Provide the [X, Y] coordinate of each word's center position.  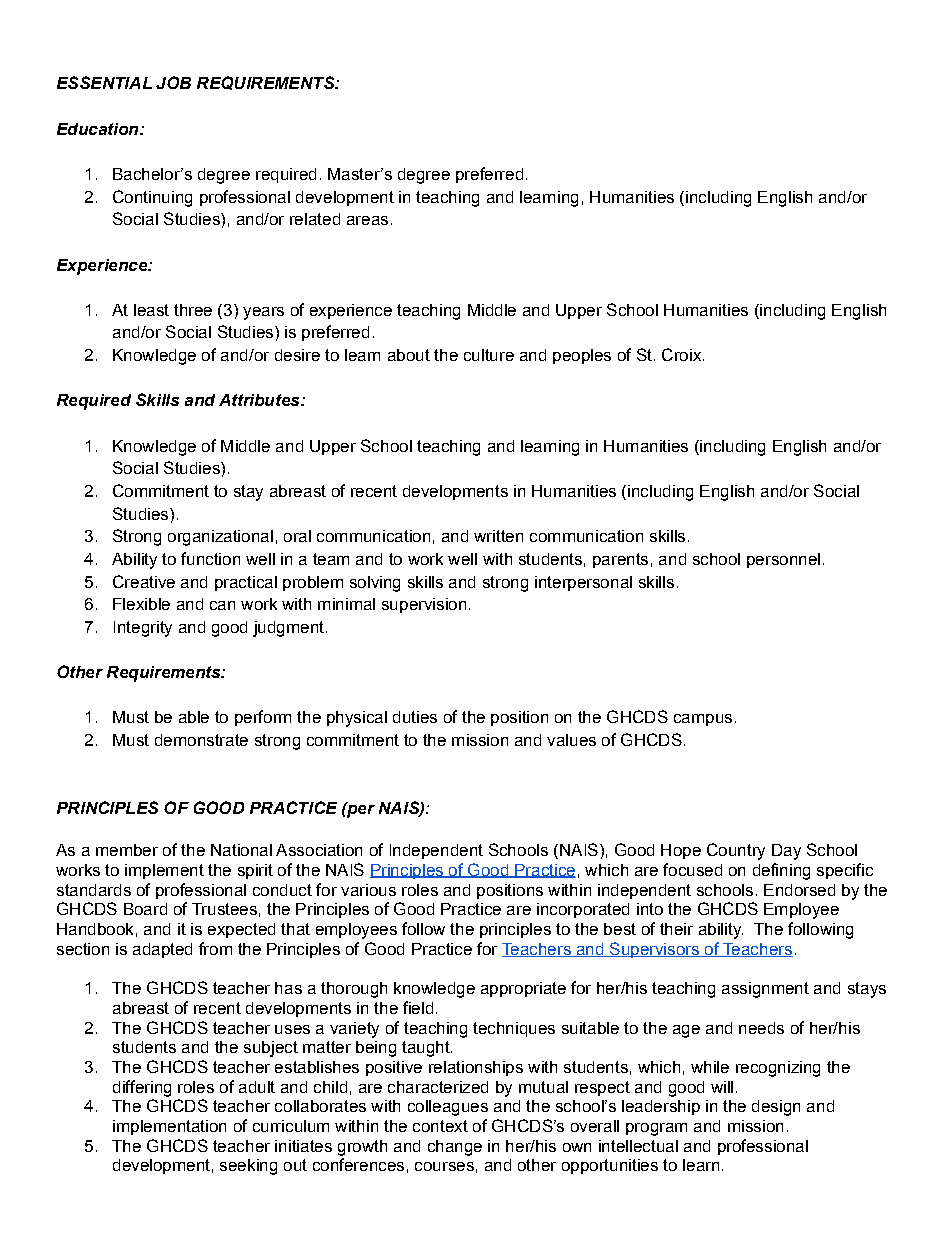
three [193, 310]
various [368, 890]
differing [142, 1088]
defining [781, 871]
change [455, 1148]
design [776, 1108]
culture [489, 355]
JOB [173, 82]
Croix [683, 354]
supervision [424, 605]
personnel [783, 560]
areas [367, 220]
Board [145, 909]
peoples [582, 356]
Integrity [143, 629]
